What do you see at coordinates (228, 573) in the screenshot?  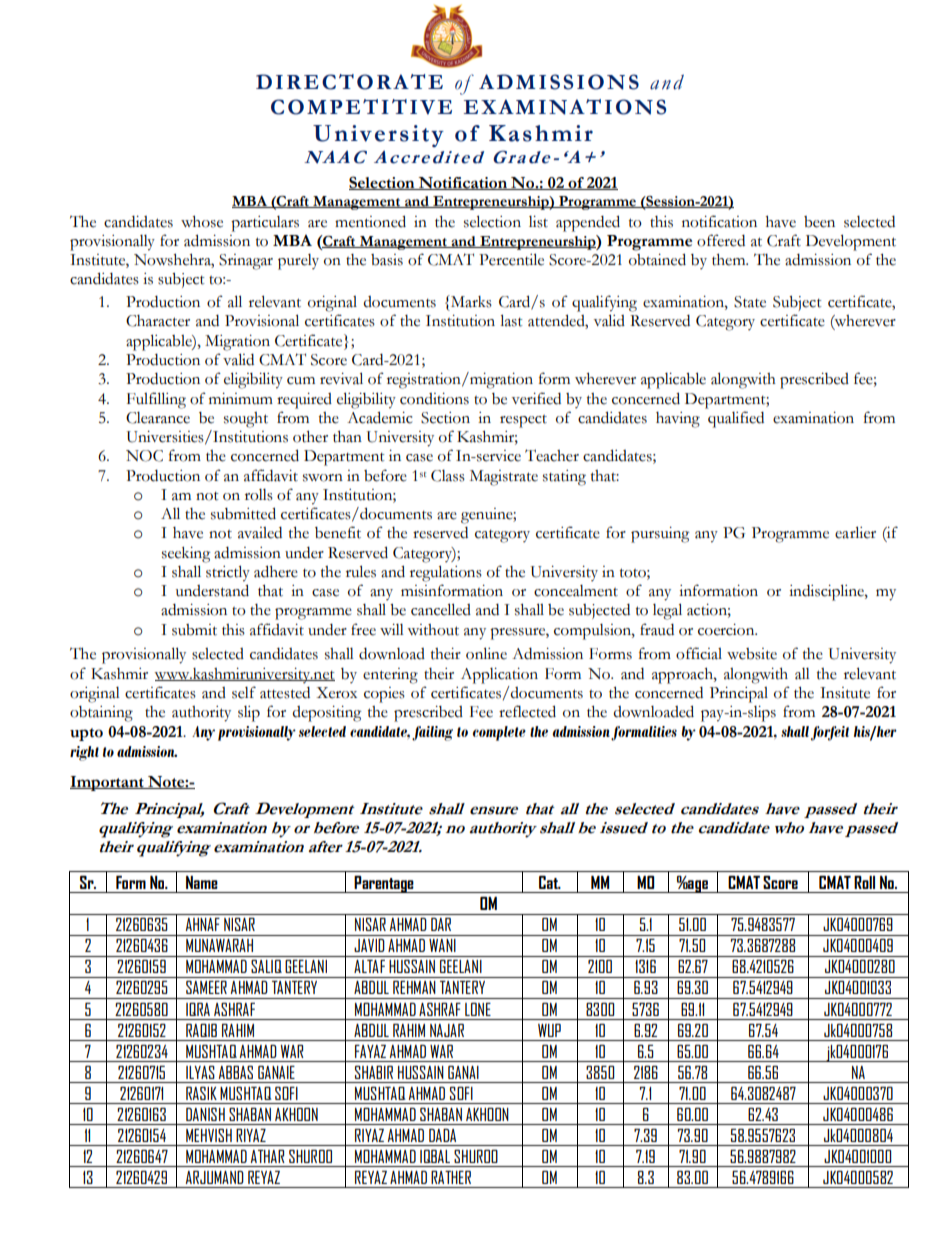 I see `strictly` at bounding box center [228, 573].
